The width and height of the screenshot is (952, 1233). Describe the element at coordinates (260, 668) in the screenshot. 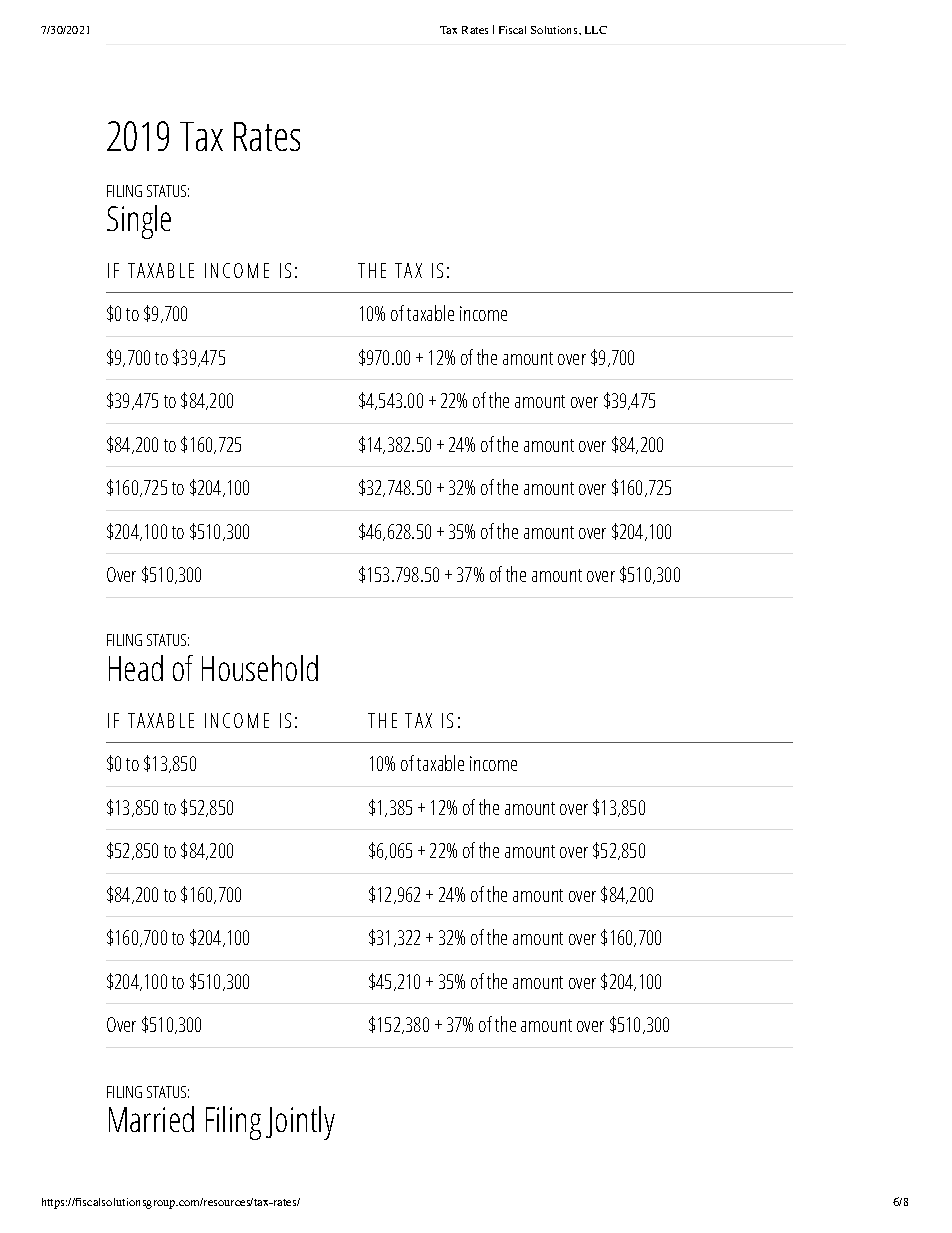

I see `Household` at that location.
